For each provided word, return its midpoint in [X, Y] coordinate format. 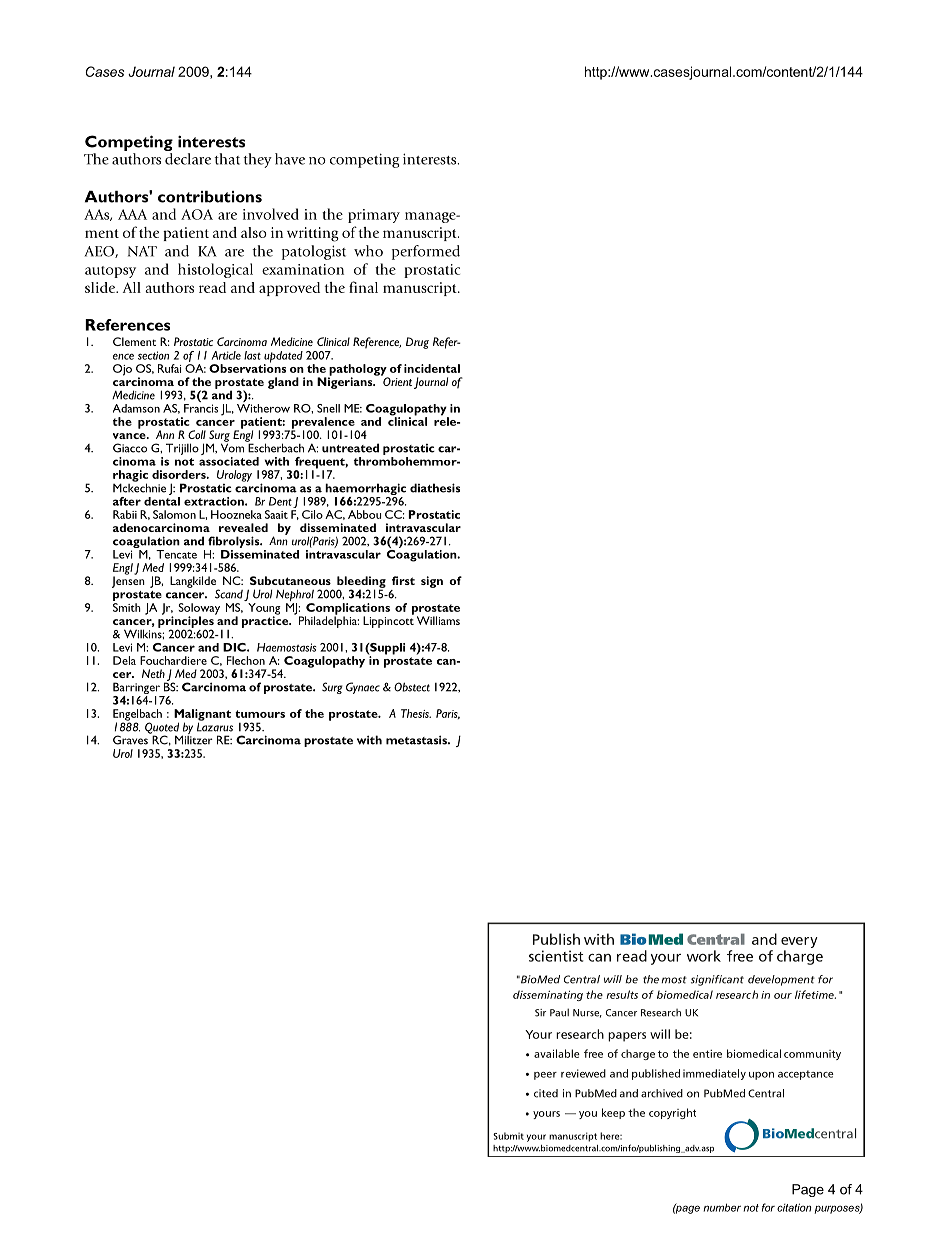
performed [426, 252]
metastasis [417, 740]
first [403, 580]
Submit [508, 1136]
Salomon [174, 514]
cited [546, 1093]
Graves [131, 739]
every [799, 942]
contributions [210, 197]
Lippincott [388, 621]
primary [374, 216]
